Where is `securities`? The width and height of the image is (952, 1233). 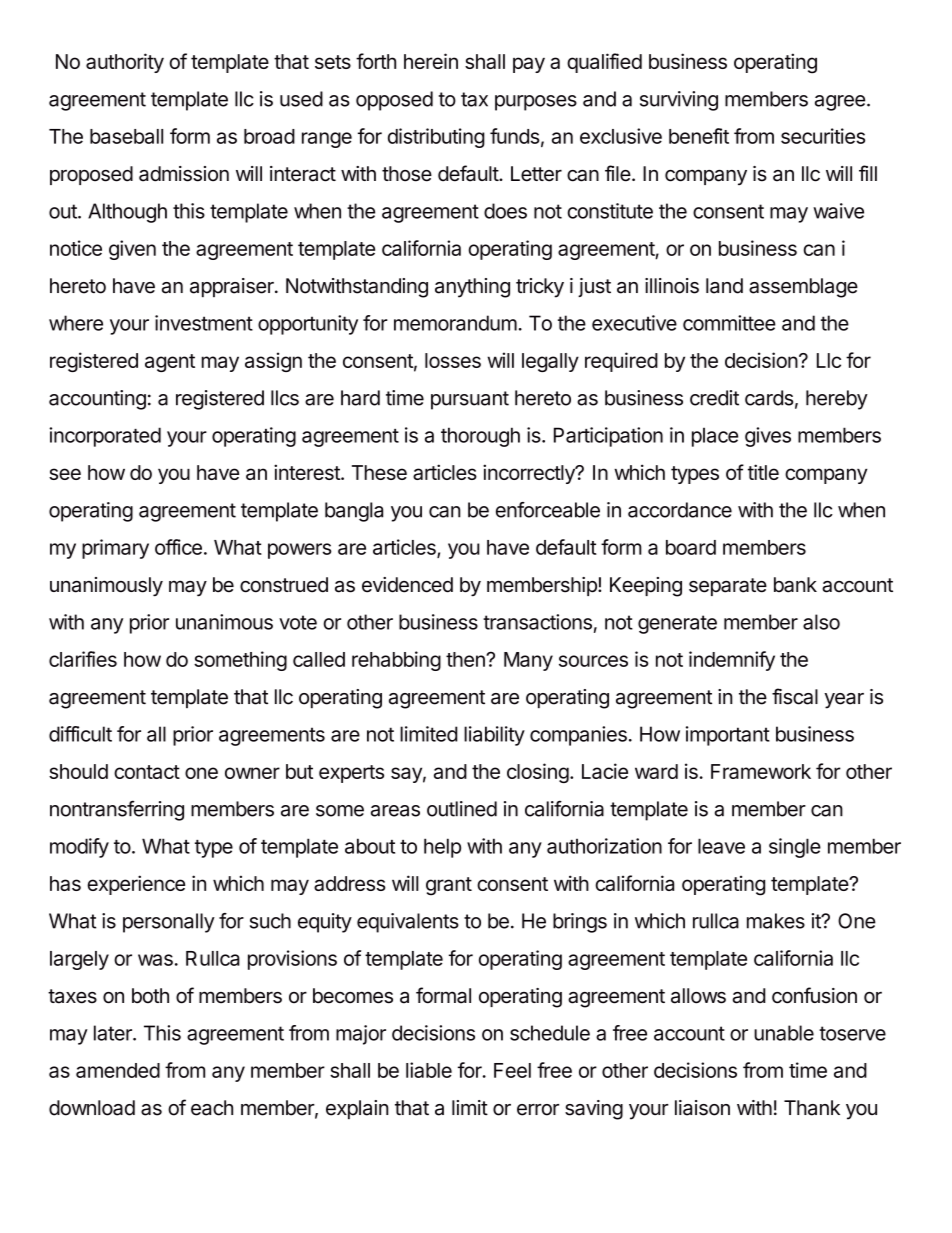
securities is located at coordinates (823, 136).
